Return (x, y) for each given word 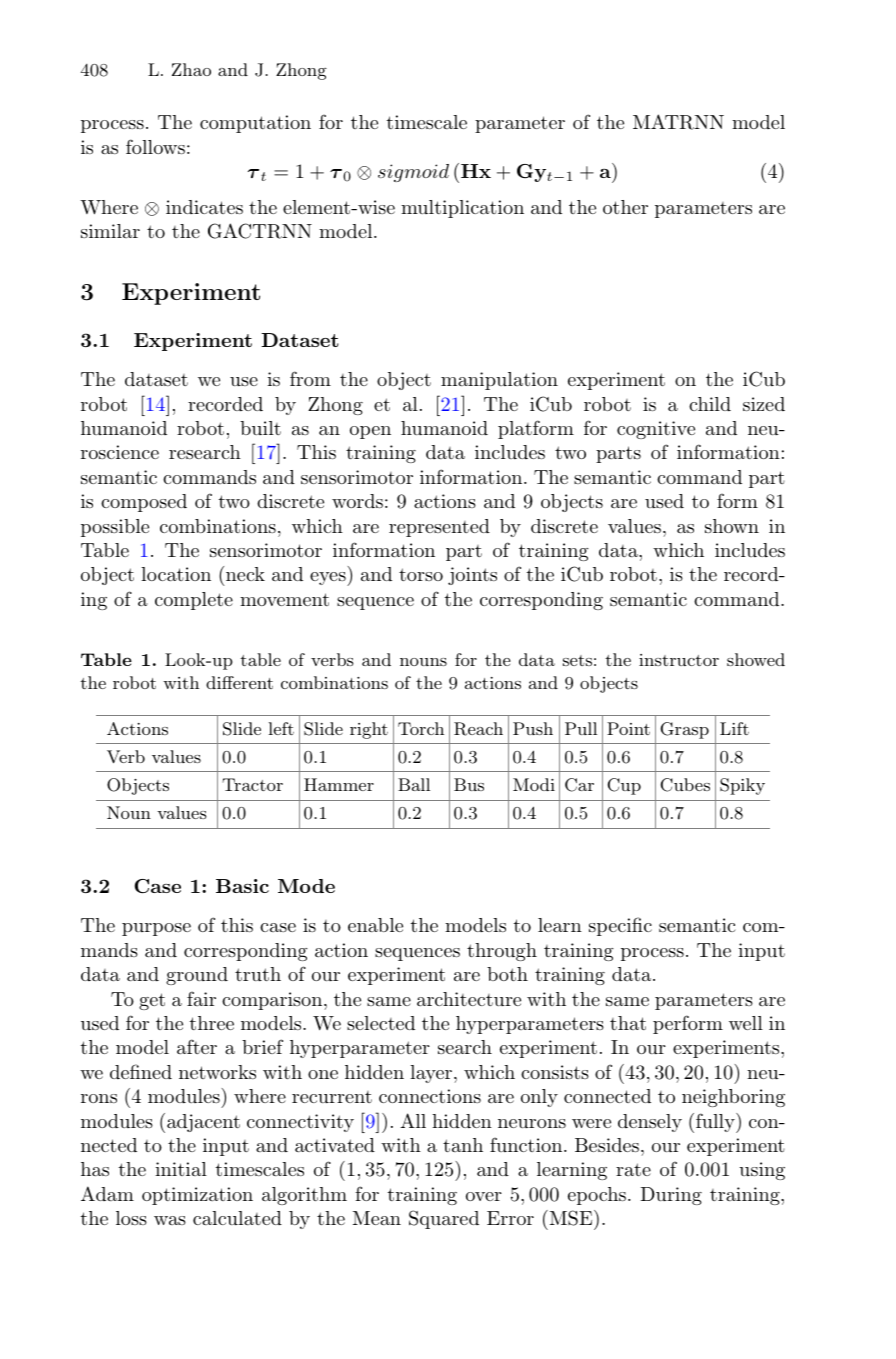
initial (181, 1169)
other (625, 207)
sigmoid (413, 173)
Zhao (191, 69)
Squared (444, 1219)
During (671, 1196)
